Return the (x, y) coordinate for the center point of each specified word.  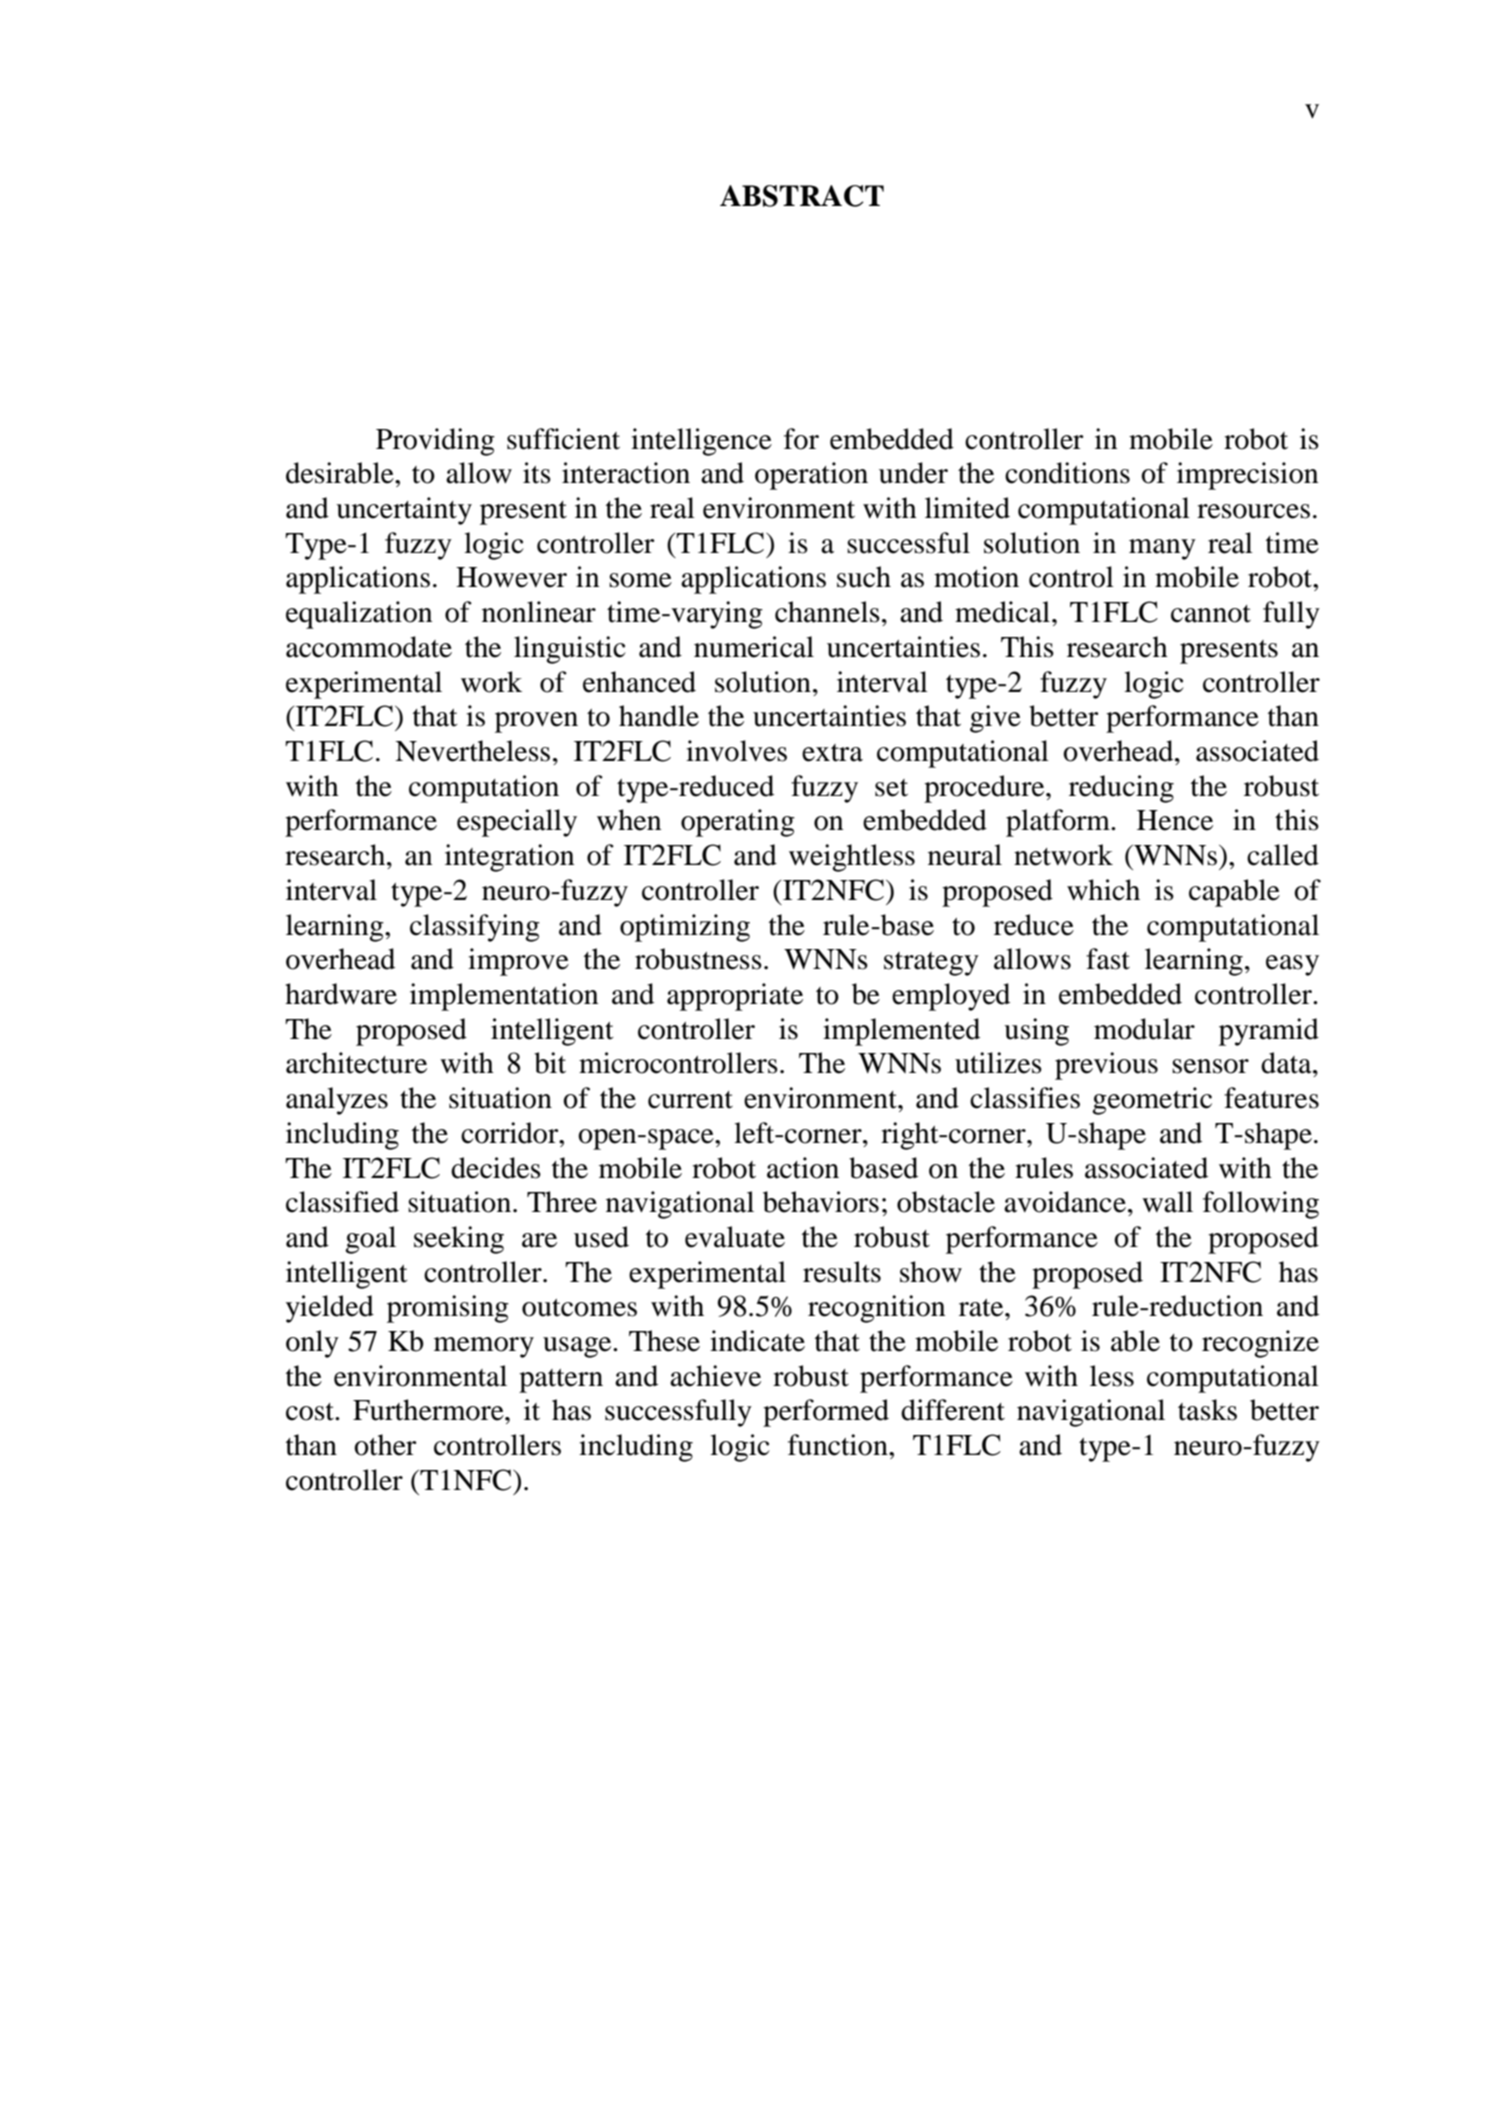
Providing (435, 442)
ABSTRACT (802, 196)
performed (826, 1413)
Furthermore (429, 1410)
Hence (1175, 820)
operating (738, 823)
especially (517, 823)
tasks (1207, 1410)
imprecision (1247, 476)
